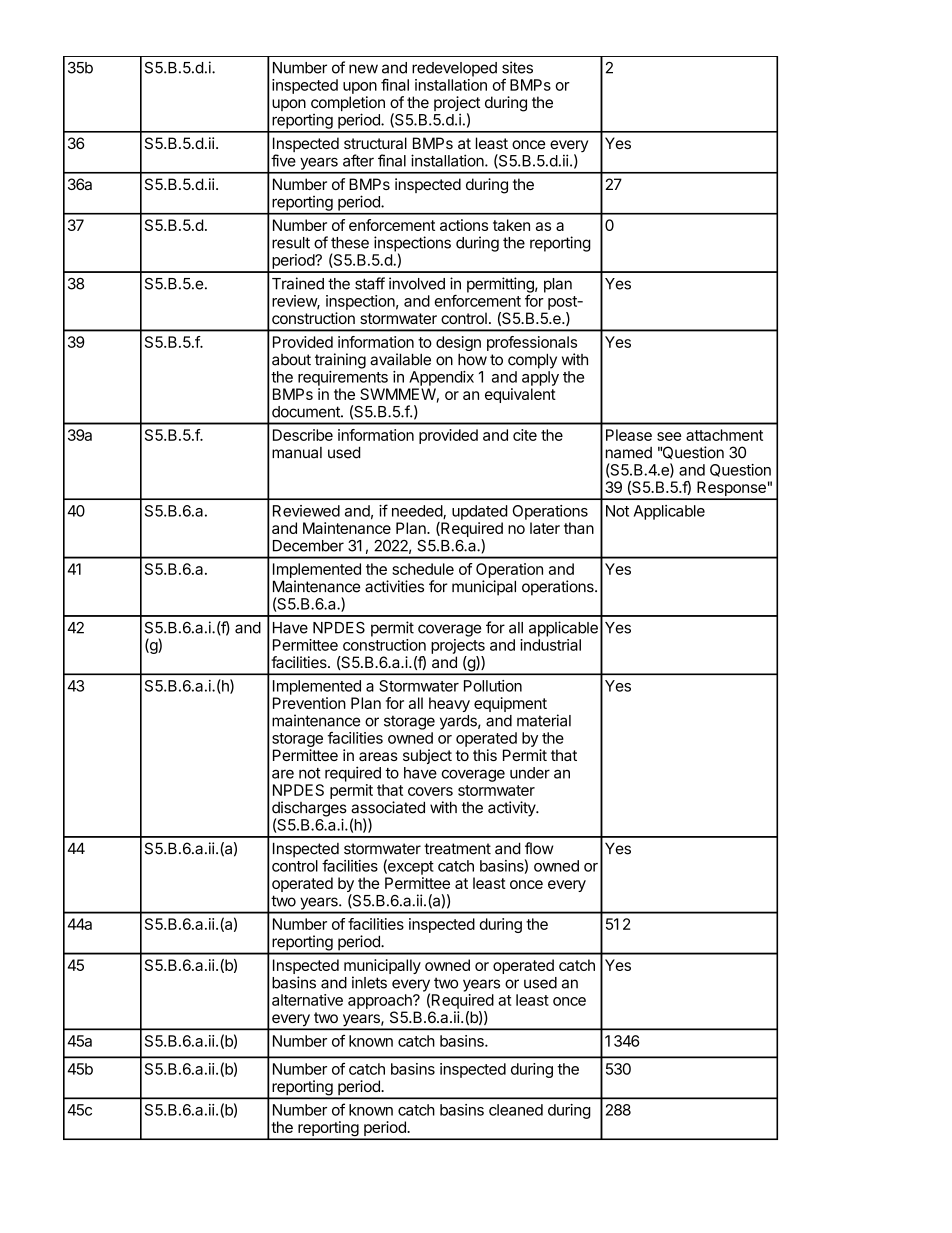 This image has height=1233, width=952. I want to click on sites, so click(517, 67).
